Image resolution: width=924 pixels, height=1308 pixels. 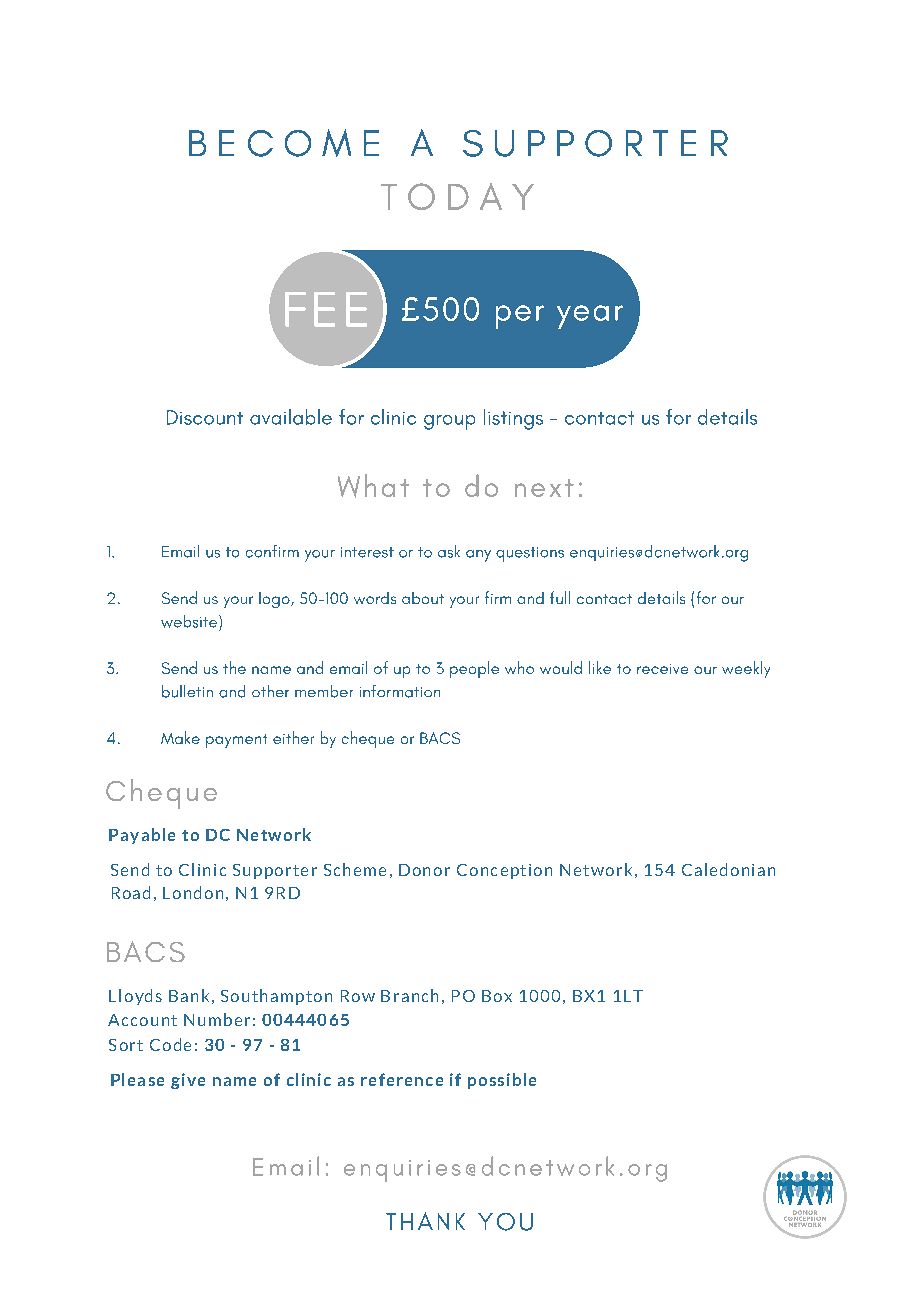 I want to click on website, so click(x=190, y=623).
